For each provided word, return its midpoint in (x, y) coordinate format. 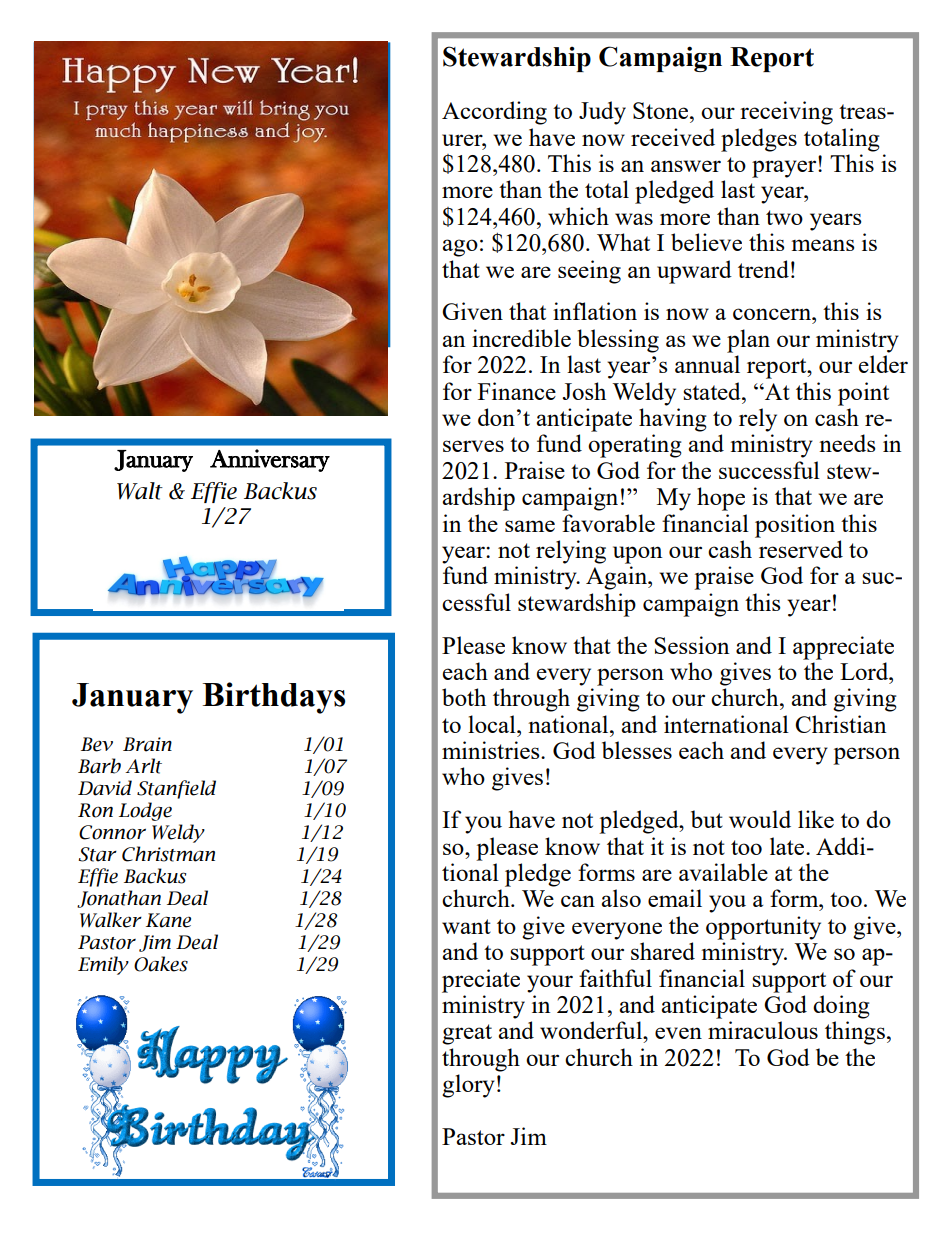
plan (748, 341)
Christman (168, 854)
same (530, 526)
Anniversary (270, 460)
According (494, 113)
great (467, 1034)
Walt (140, 491)
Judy (602, 113)
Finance (517, 391)
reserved (801, 549)
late (788, 846)
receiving (786, 113)
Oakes (161, 964)
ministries (492, 750)
